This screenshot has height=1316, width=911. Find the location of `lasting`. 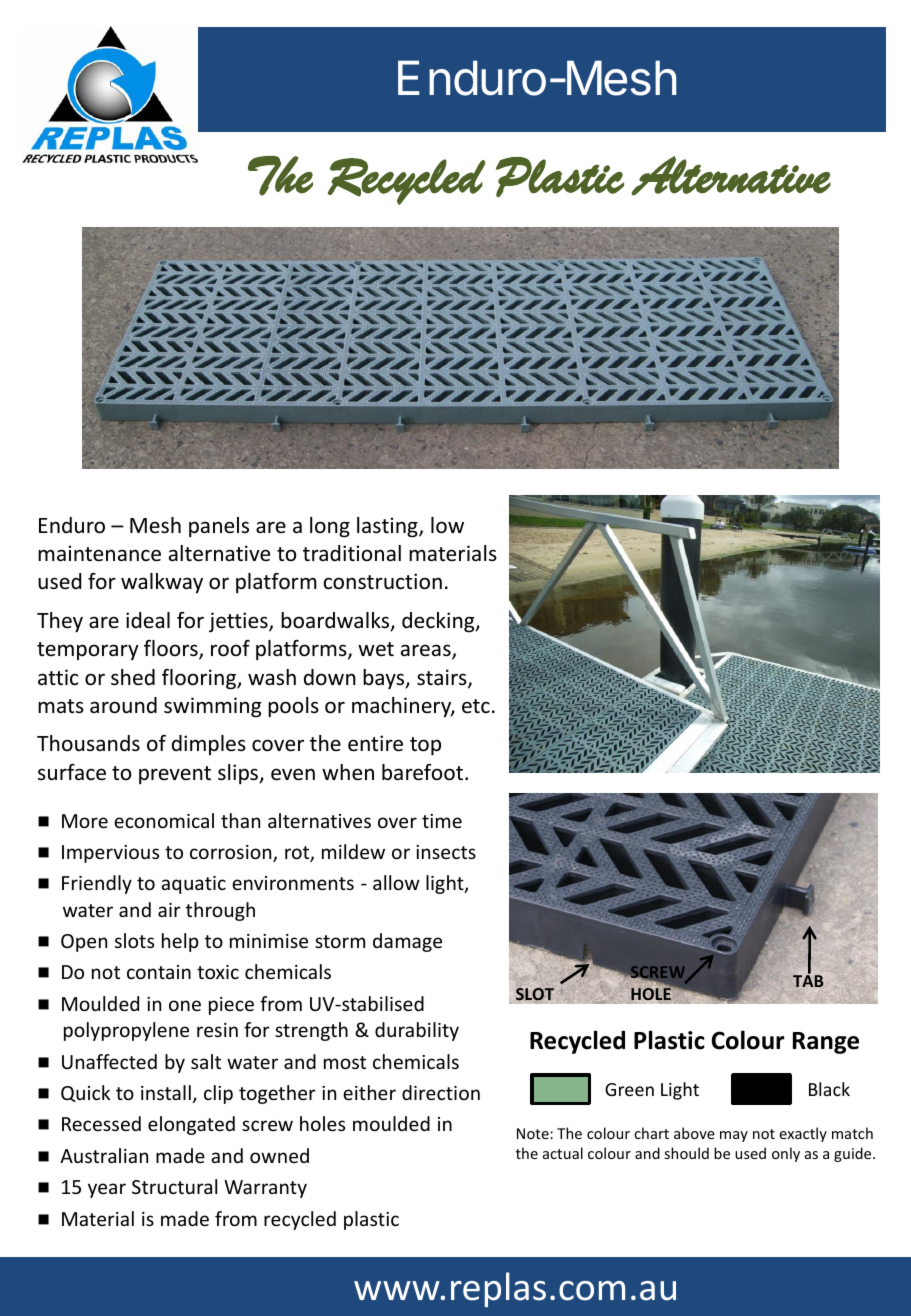

lasting is located at coordinates (388, 527).
